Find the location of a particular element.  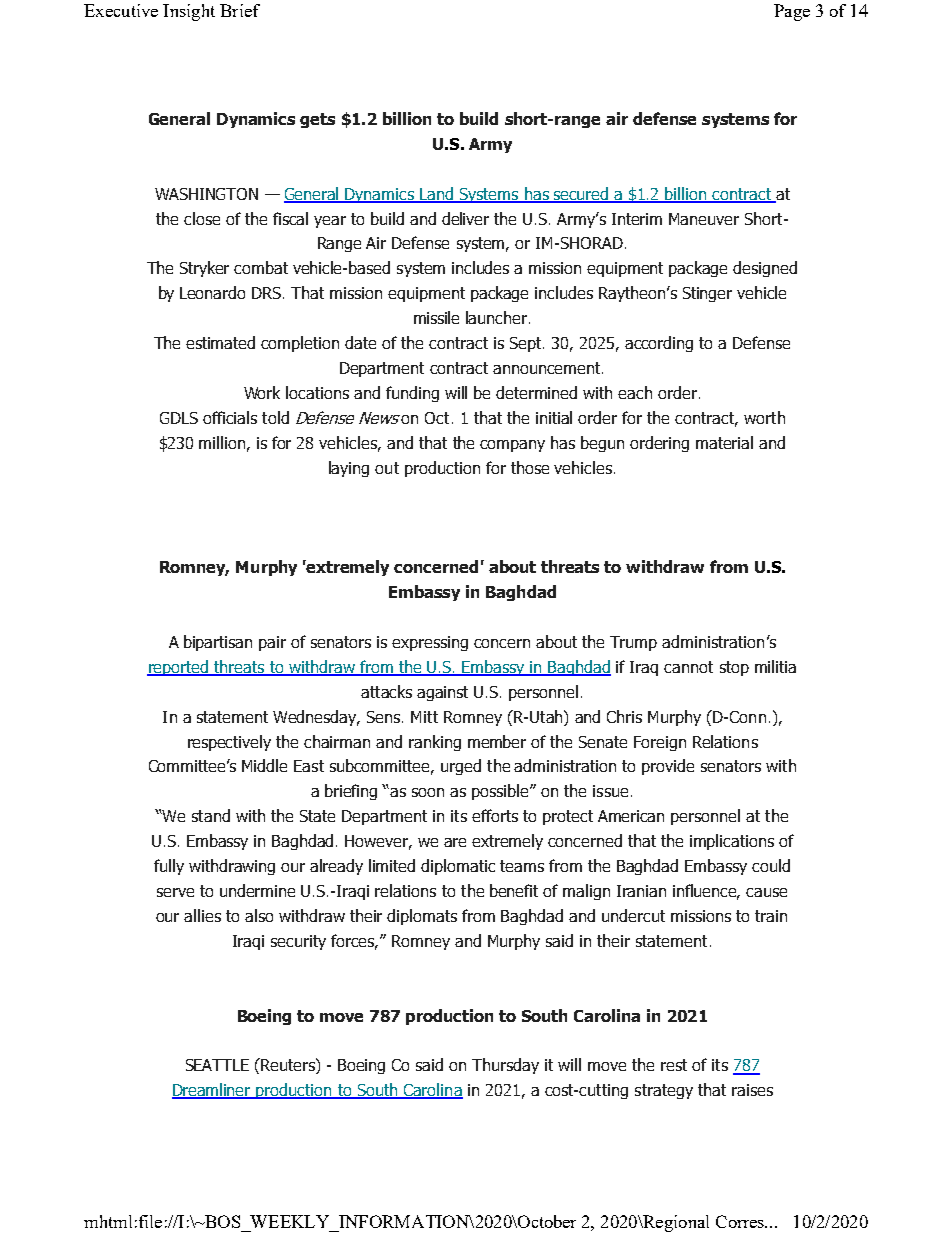

SEATTLE is located at coordinates (217, 1065).
